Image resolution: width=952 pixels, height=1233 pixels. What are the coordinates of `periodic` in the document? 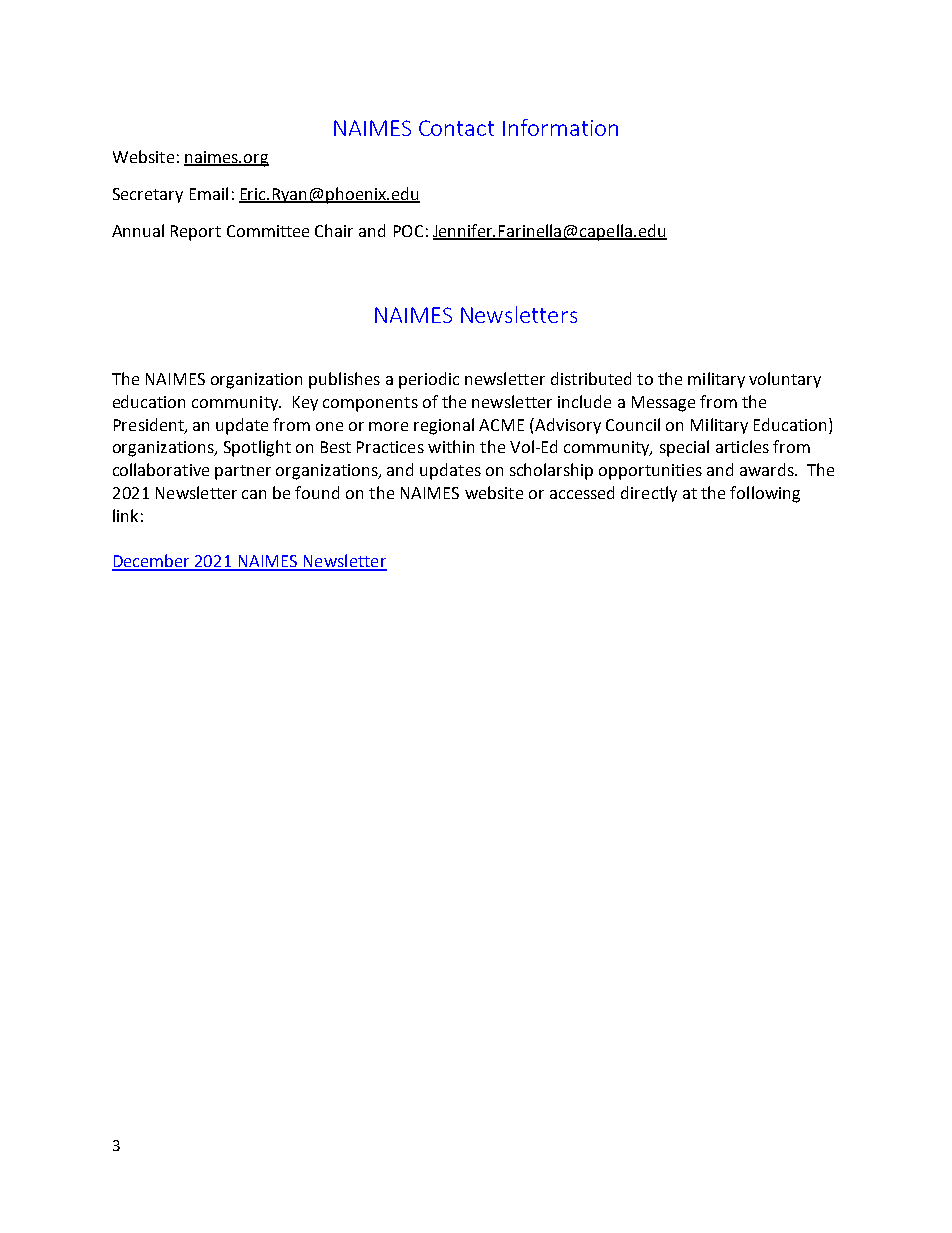 It's located at (429, 380).
